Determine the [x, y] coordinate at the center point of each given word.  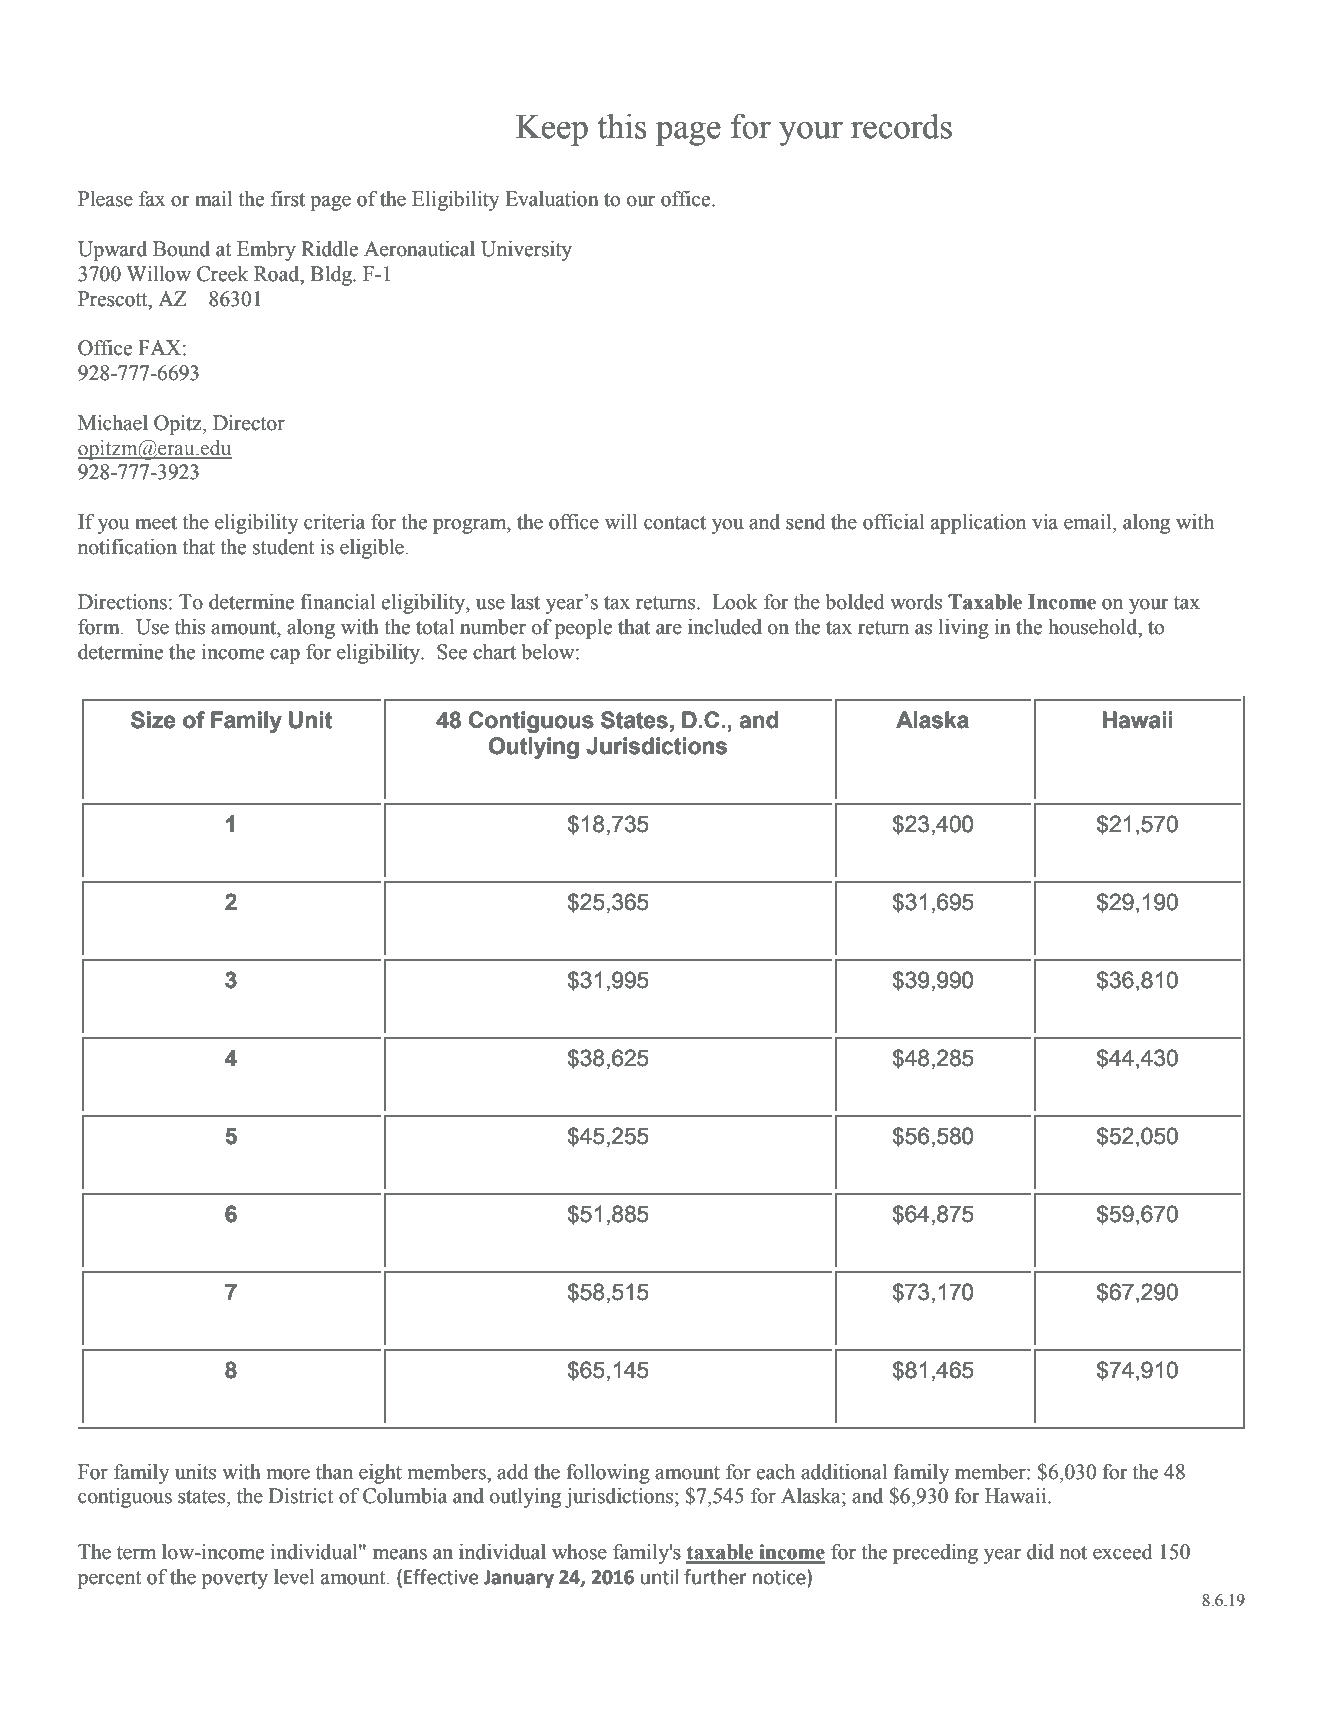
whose [579, 1552]
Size [153, 720]
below [549, 652]
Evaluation [552, 199]
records [901, 126]
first [288, 199]
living [964, 629]
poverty [235, 1580]
